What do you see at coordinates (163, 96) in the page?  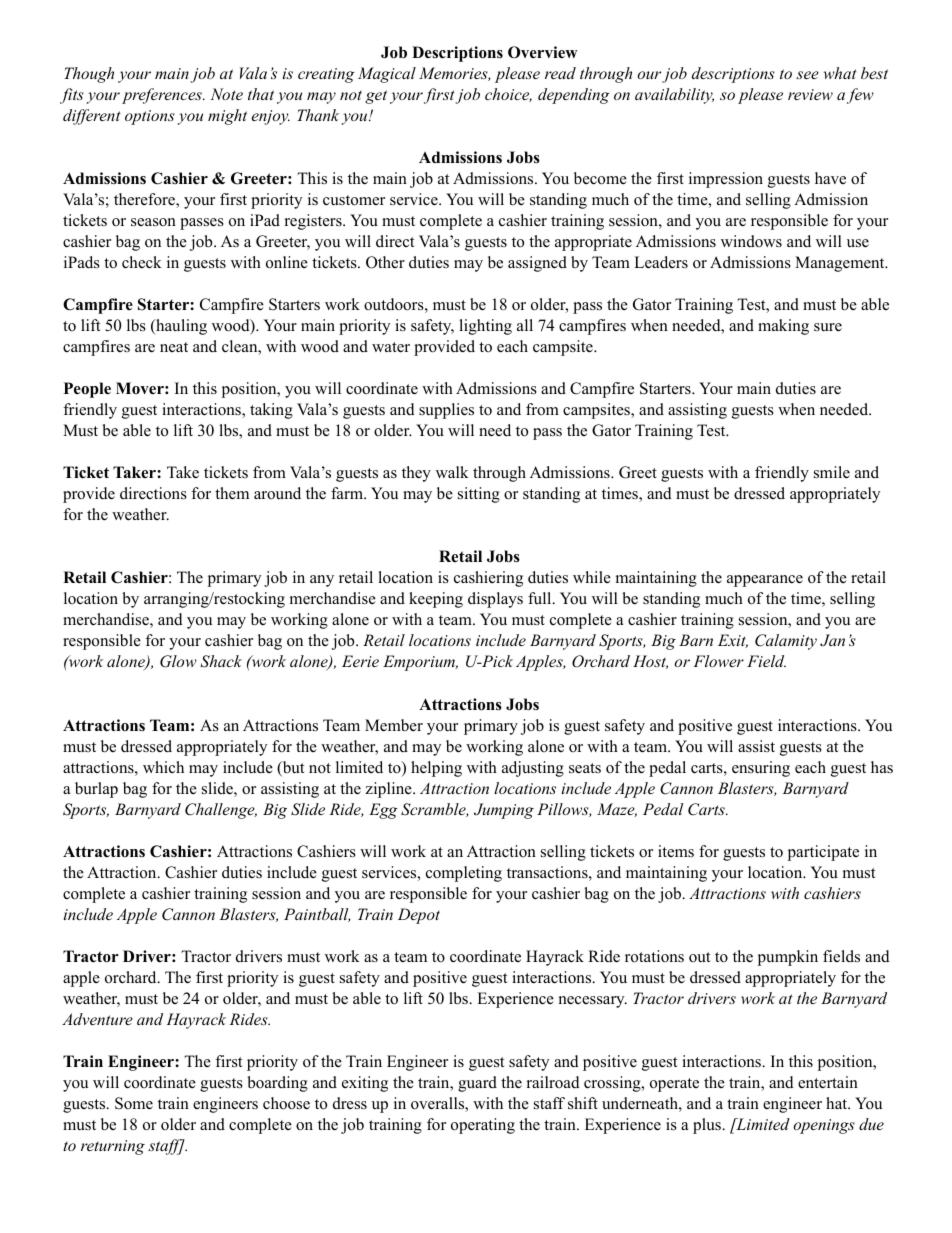 I see `preferences` at bounding box center [163, 96].
